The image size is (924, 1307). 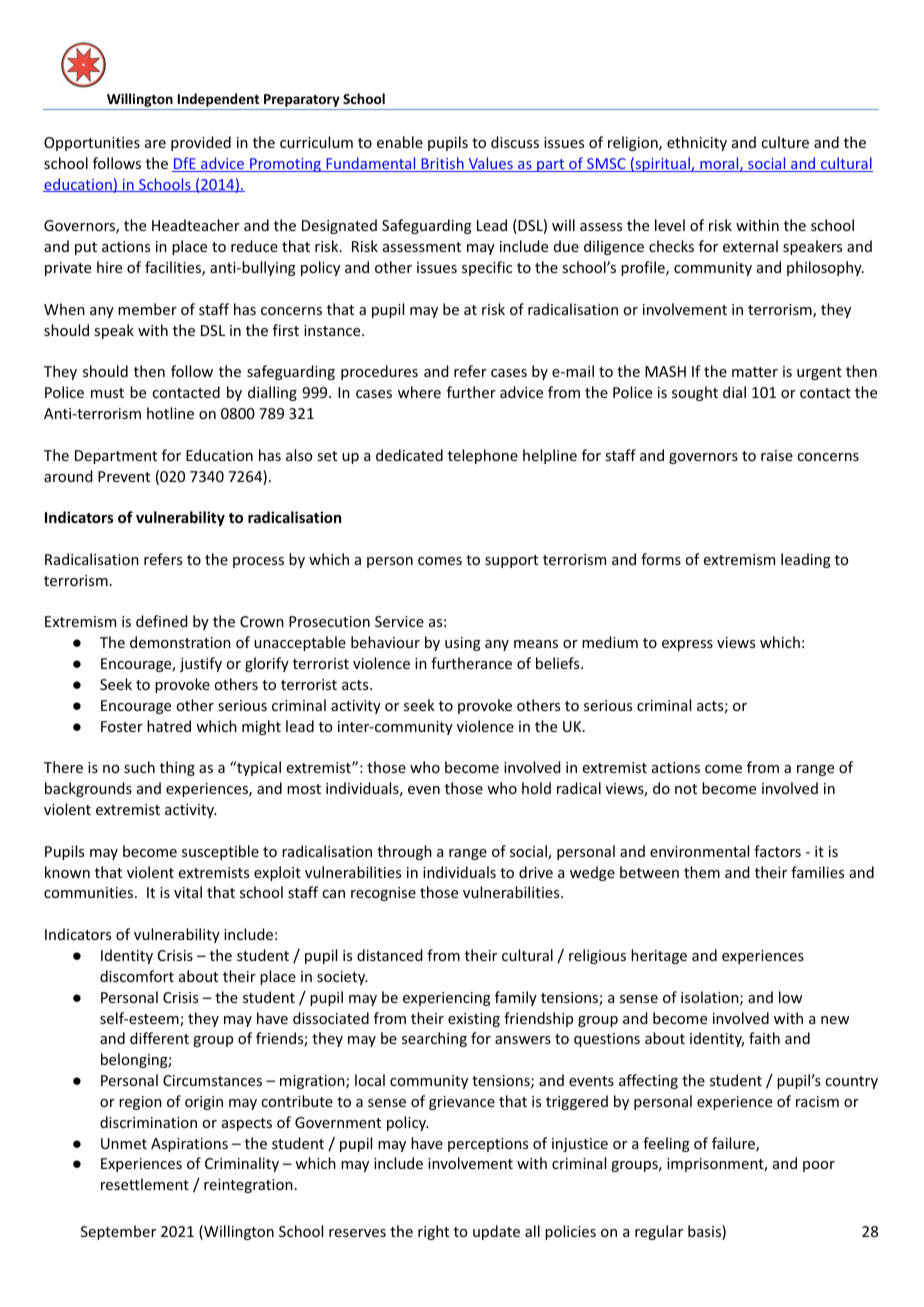 What do you see at coordinates (180, 642) in the screenshot?
I see `demonstration` at bounding box center [180, 642].
